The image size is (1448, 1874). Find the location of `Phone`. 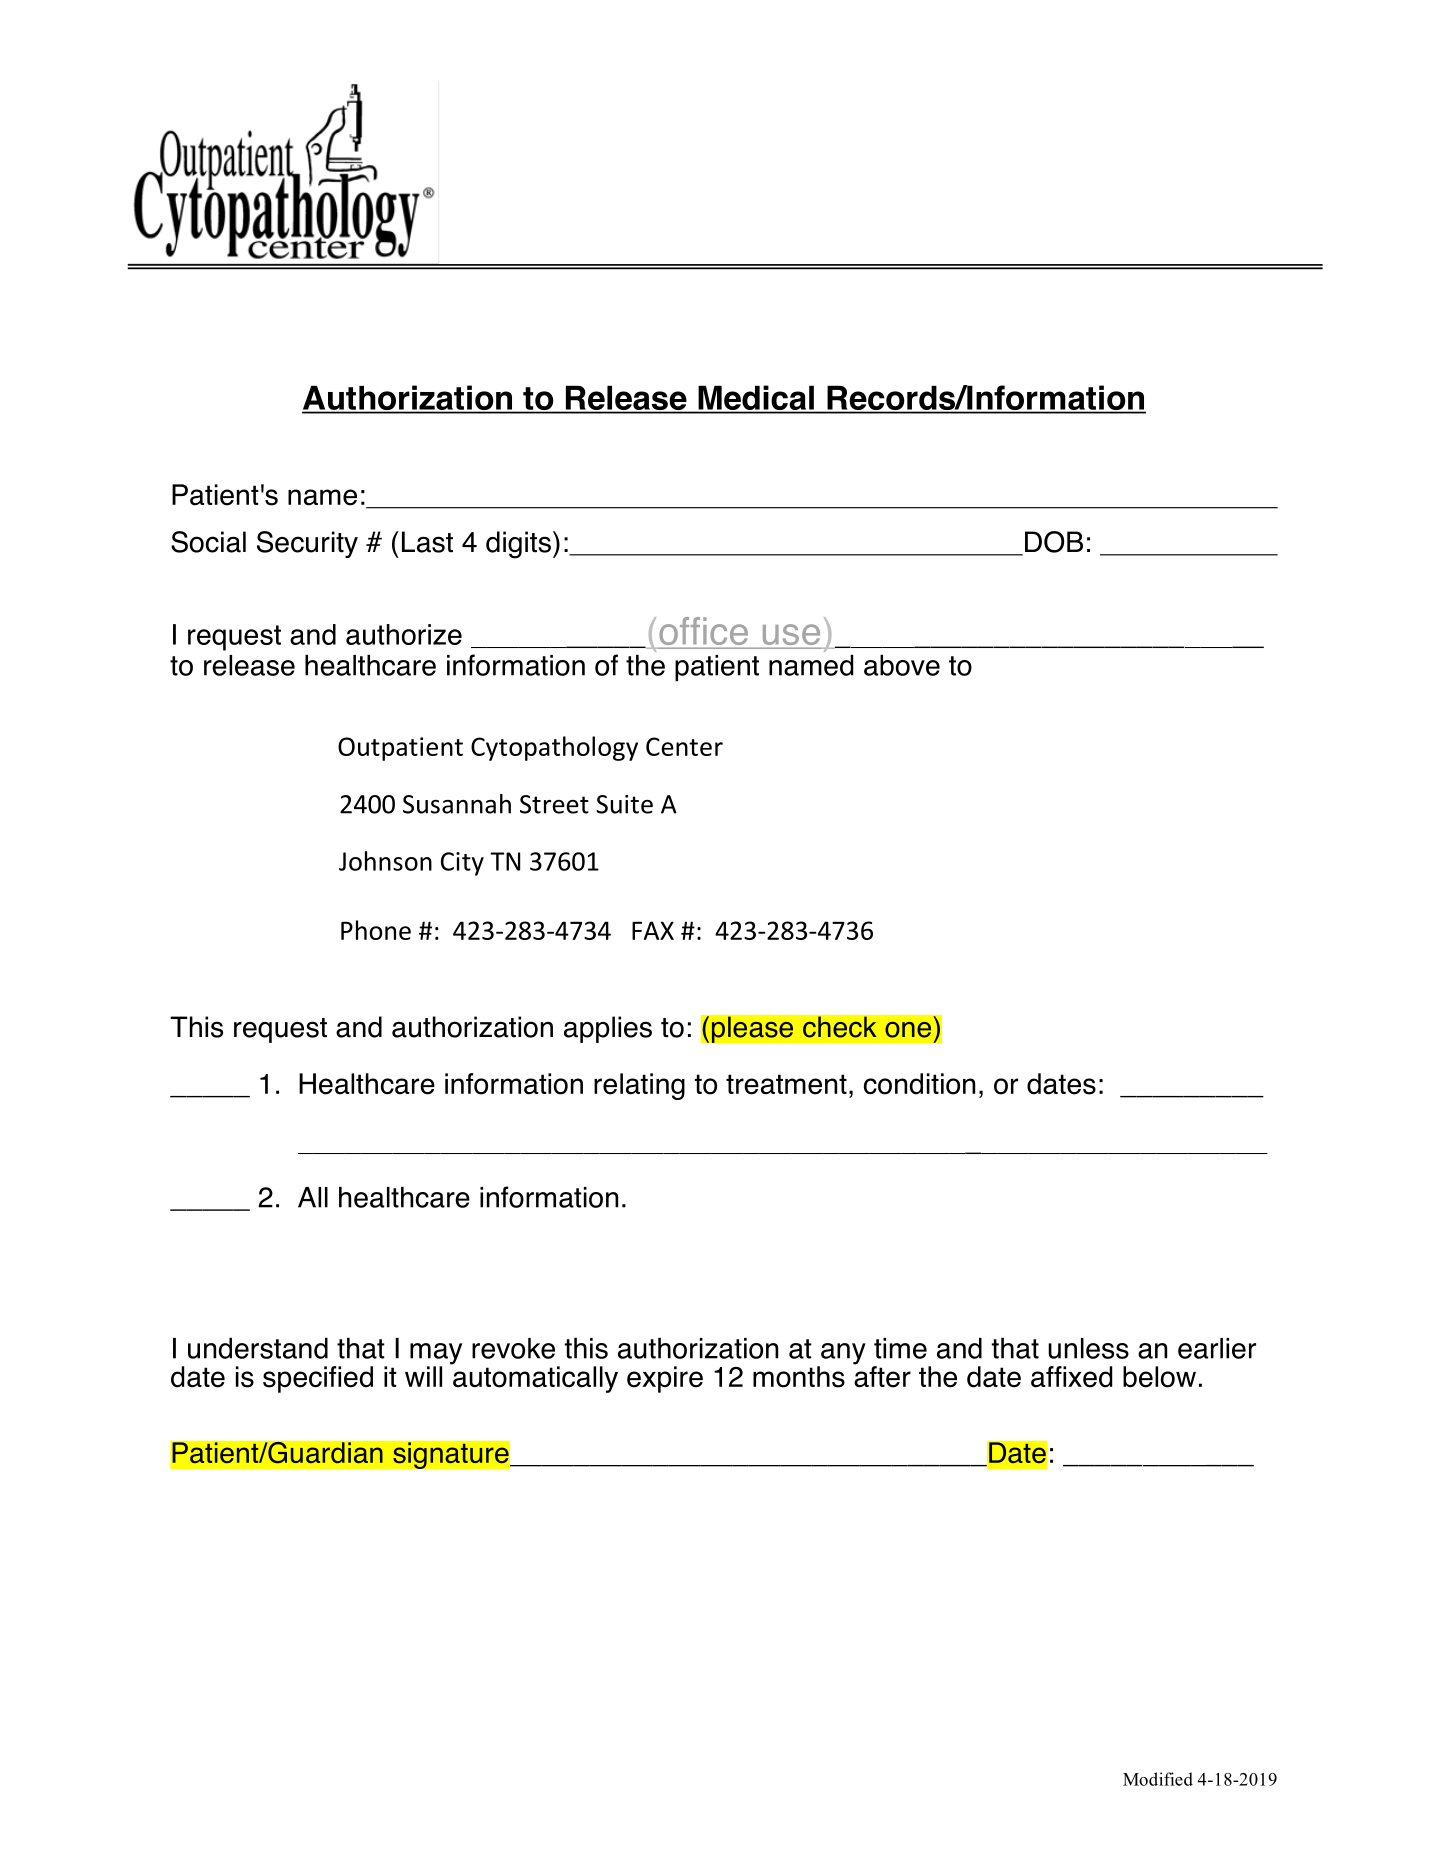

Phone is located at coordinates (376, 930).
